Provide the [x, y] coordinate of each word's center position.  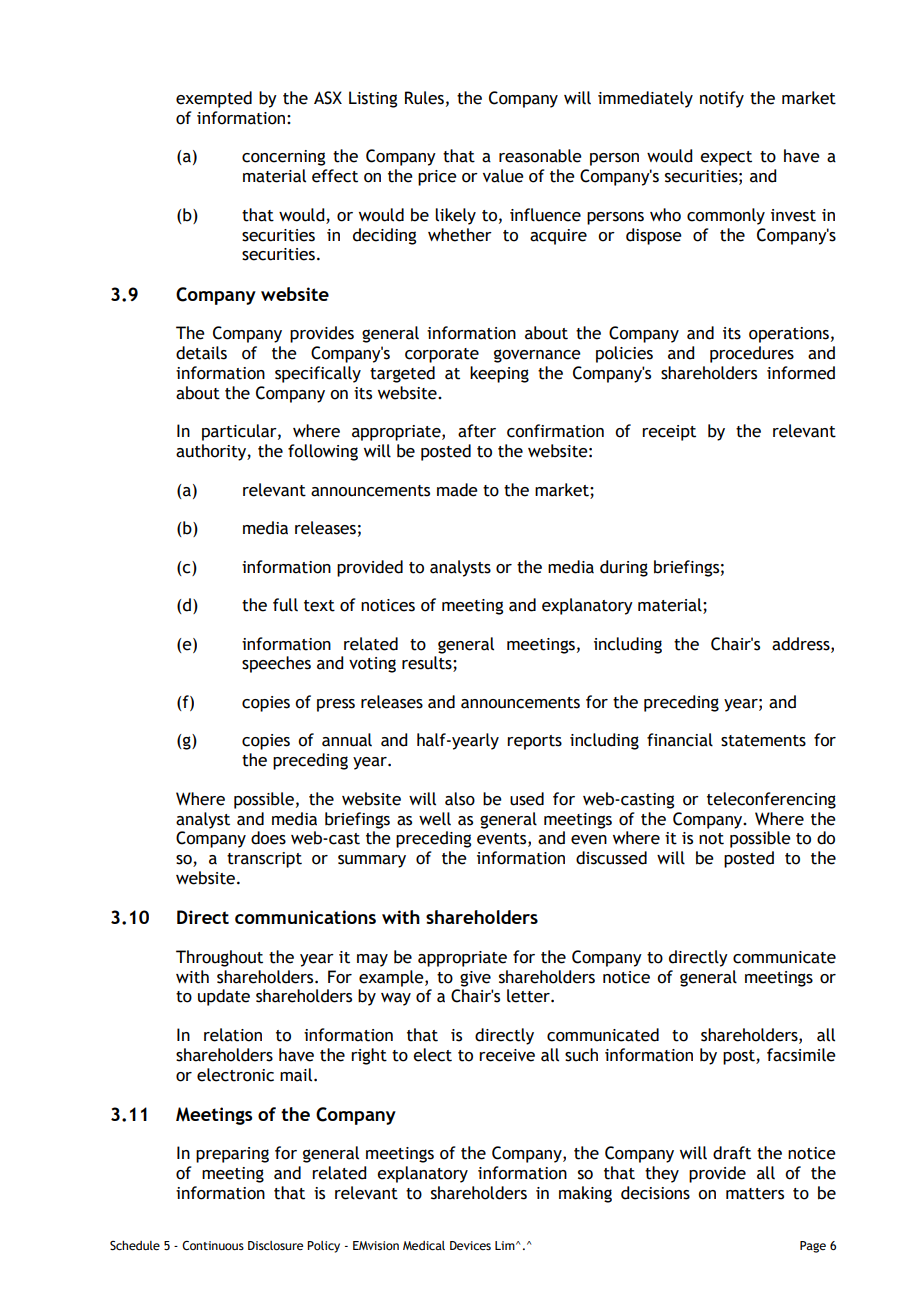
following [323, 452]
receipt [669, 433]
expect [726, 158]
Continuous [213, 1245]
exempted [214, 99]
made [457, 490]
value [503, 176]
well [435, 819]
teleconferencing [771, 800]
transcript [264, 860]
